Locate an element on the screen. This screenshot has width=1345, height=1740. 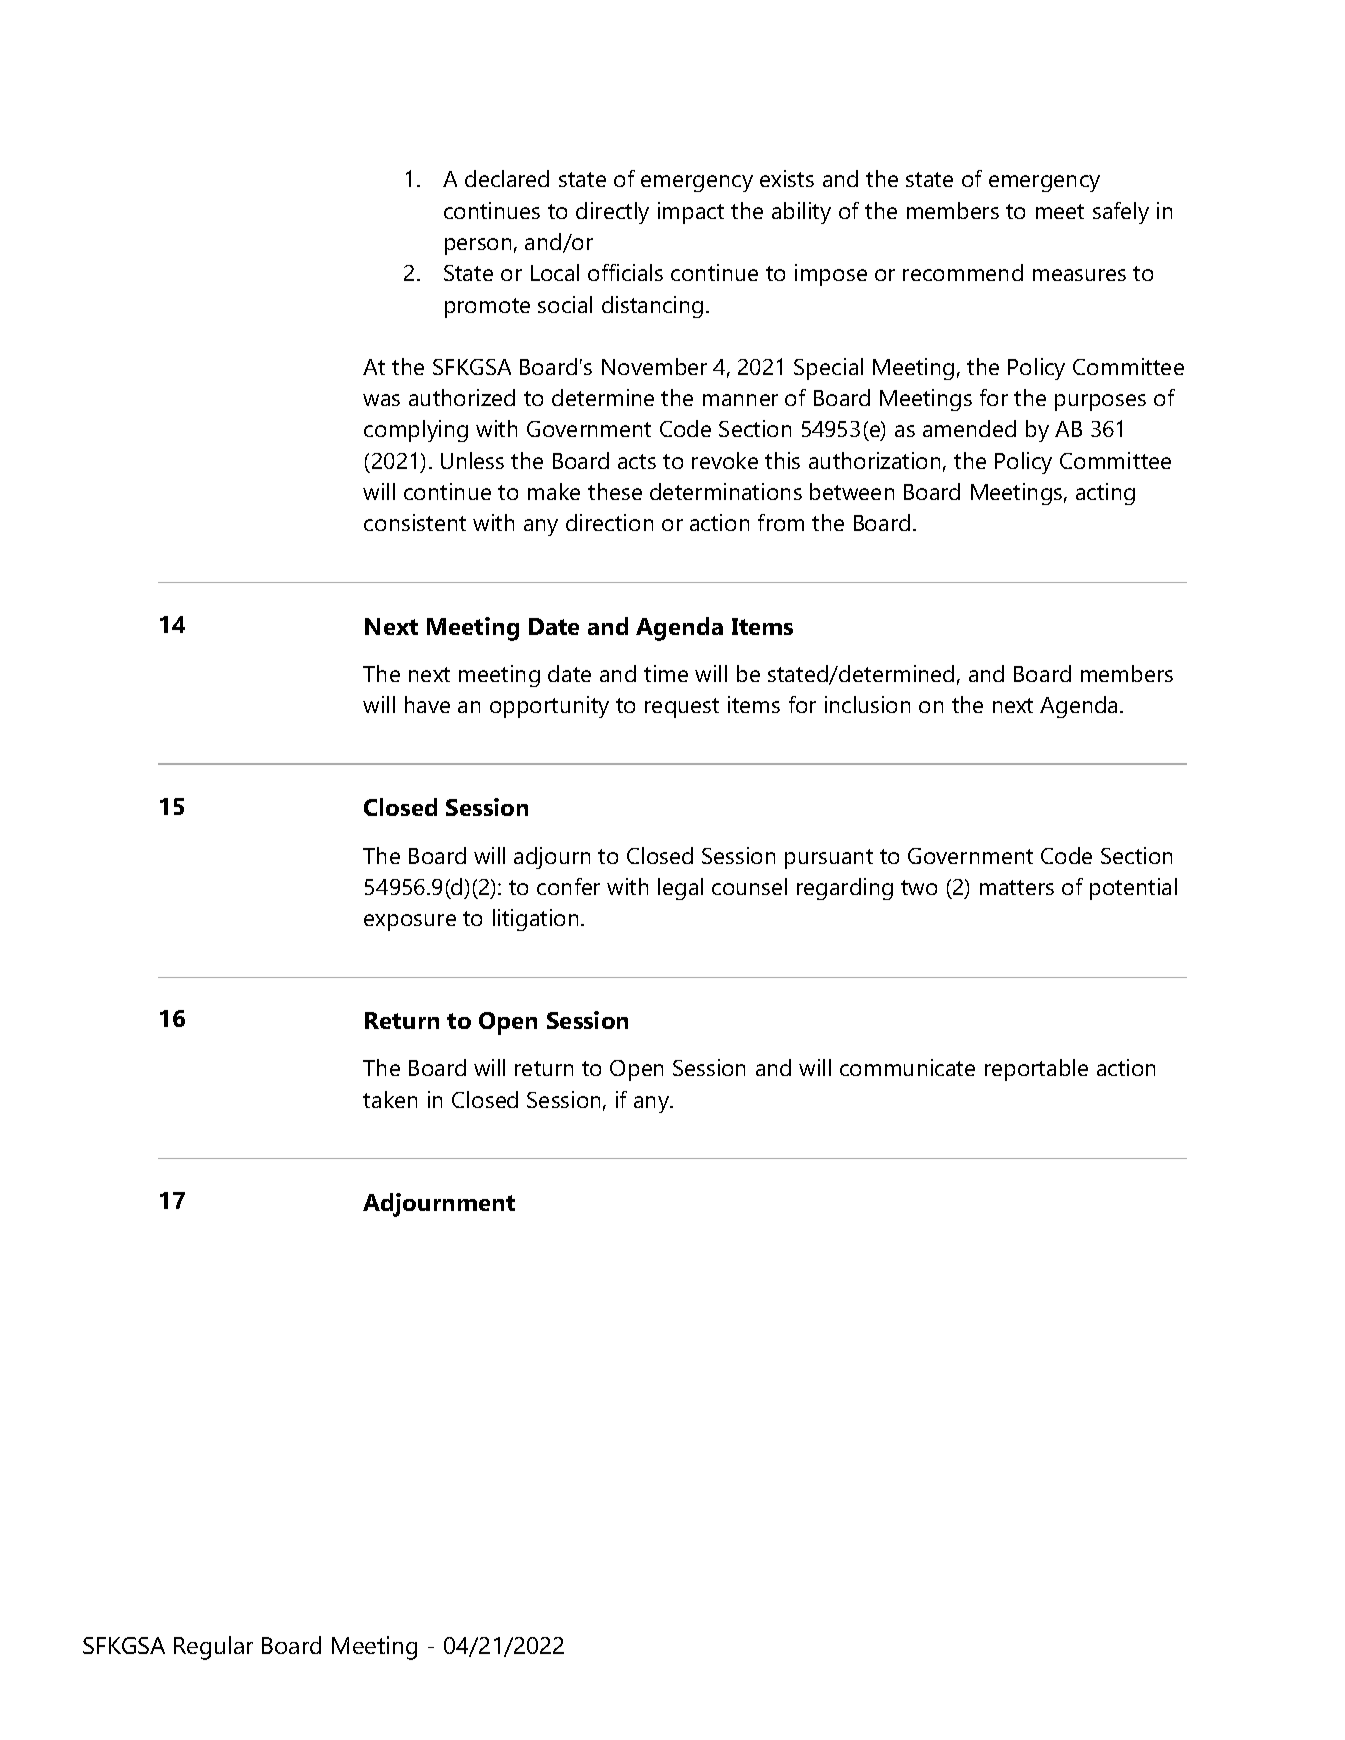
taken is located at coordinates (390, 1099).
